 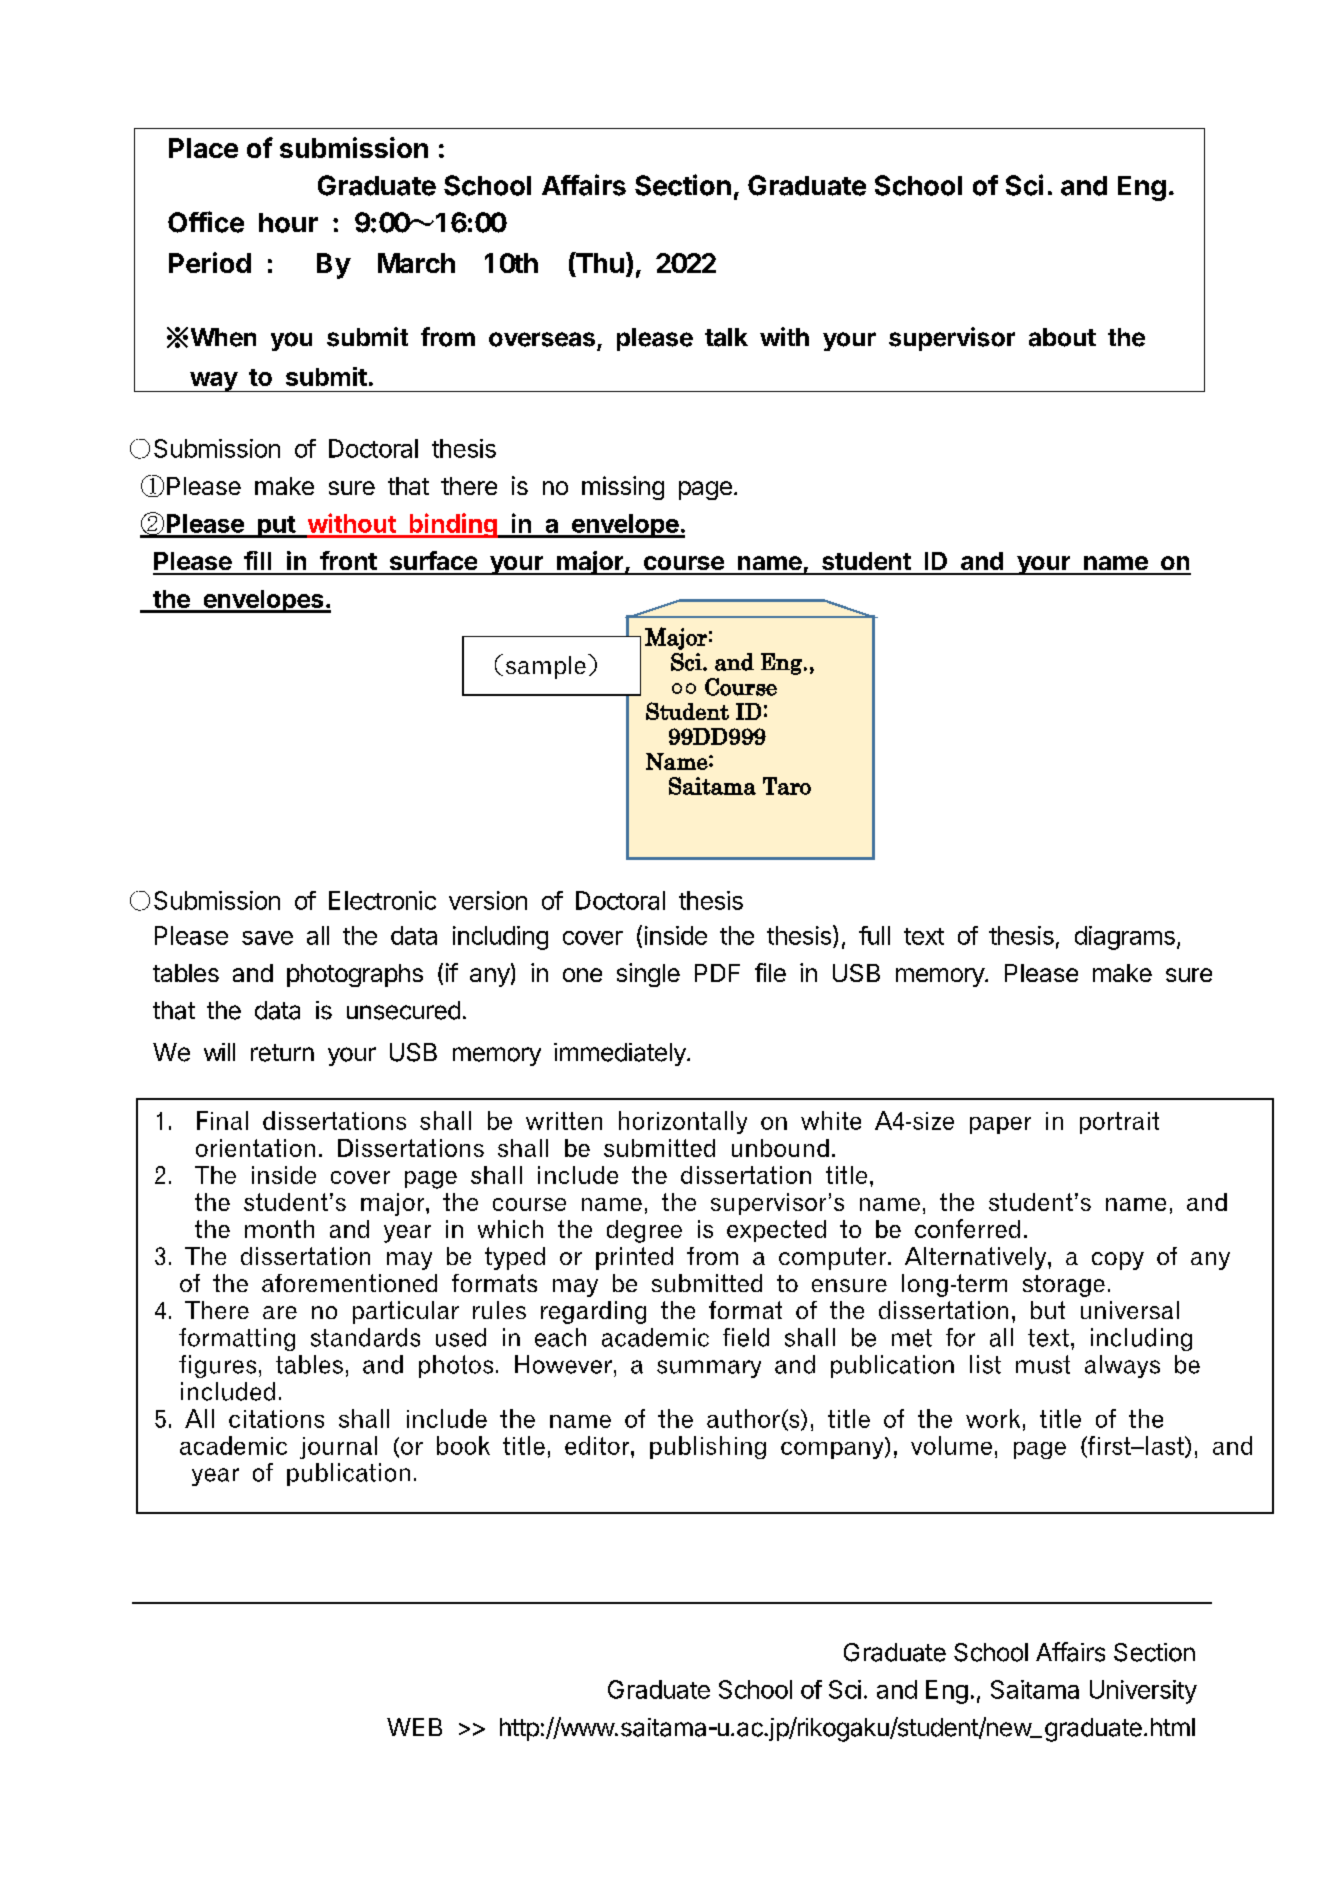 What do you see at coordinates (787, 786) in the screenshot?
I see `Taro` at bounding box center [787, 786].
